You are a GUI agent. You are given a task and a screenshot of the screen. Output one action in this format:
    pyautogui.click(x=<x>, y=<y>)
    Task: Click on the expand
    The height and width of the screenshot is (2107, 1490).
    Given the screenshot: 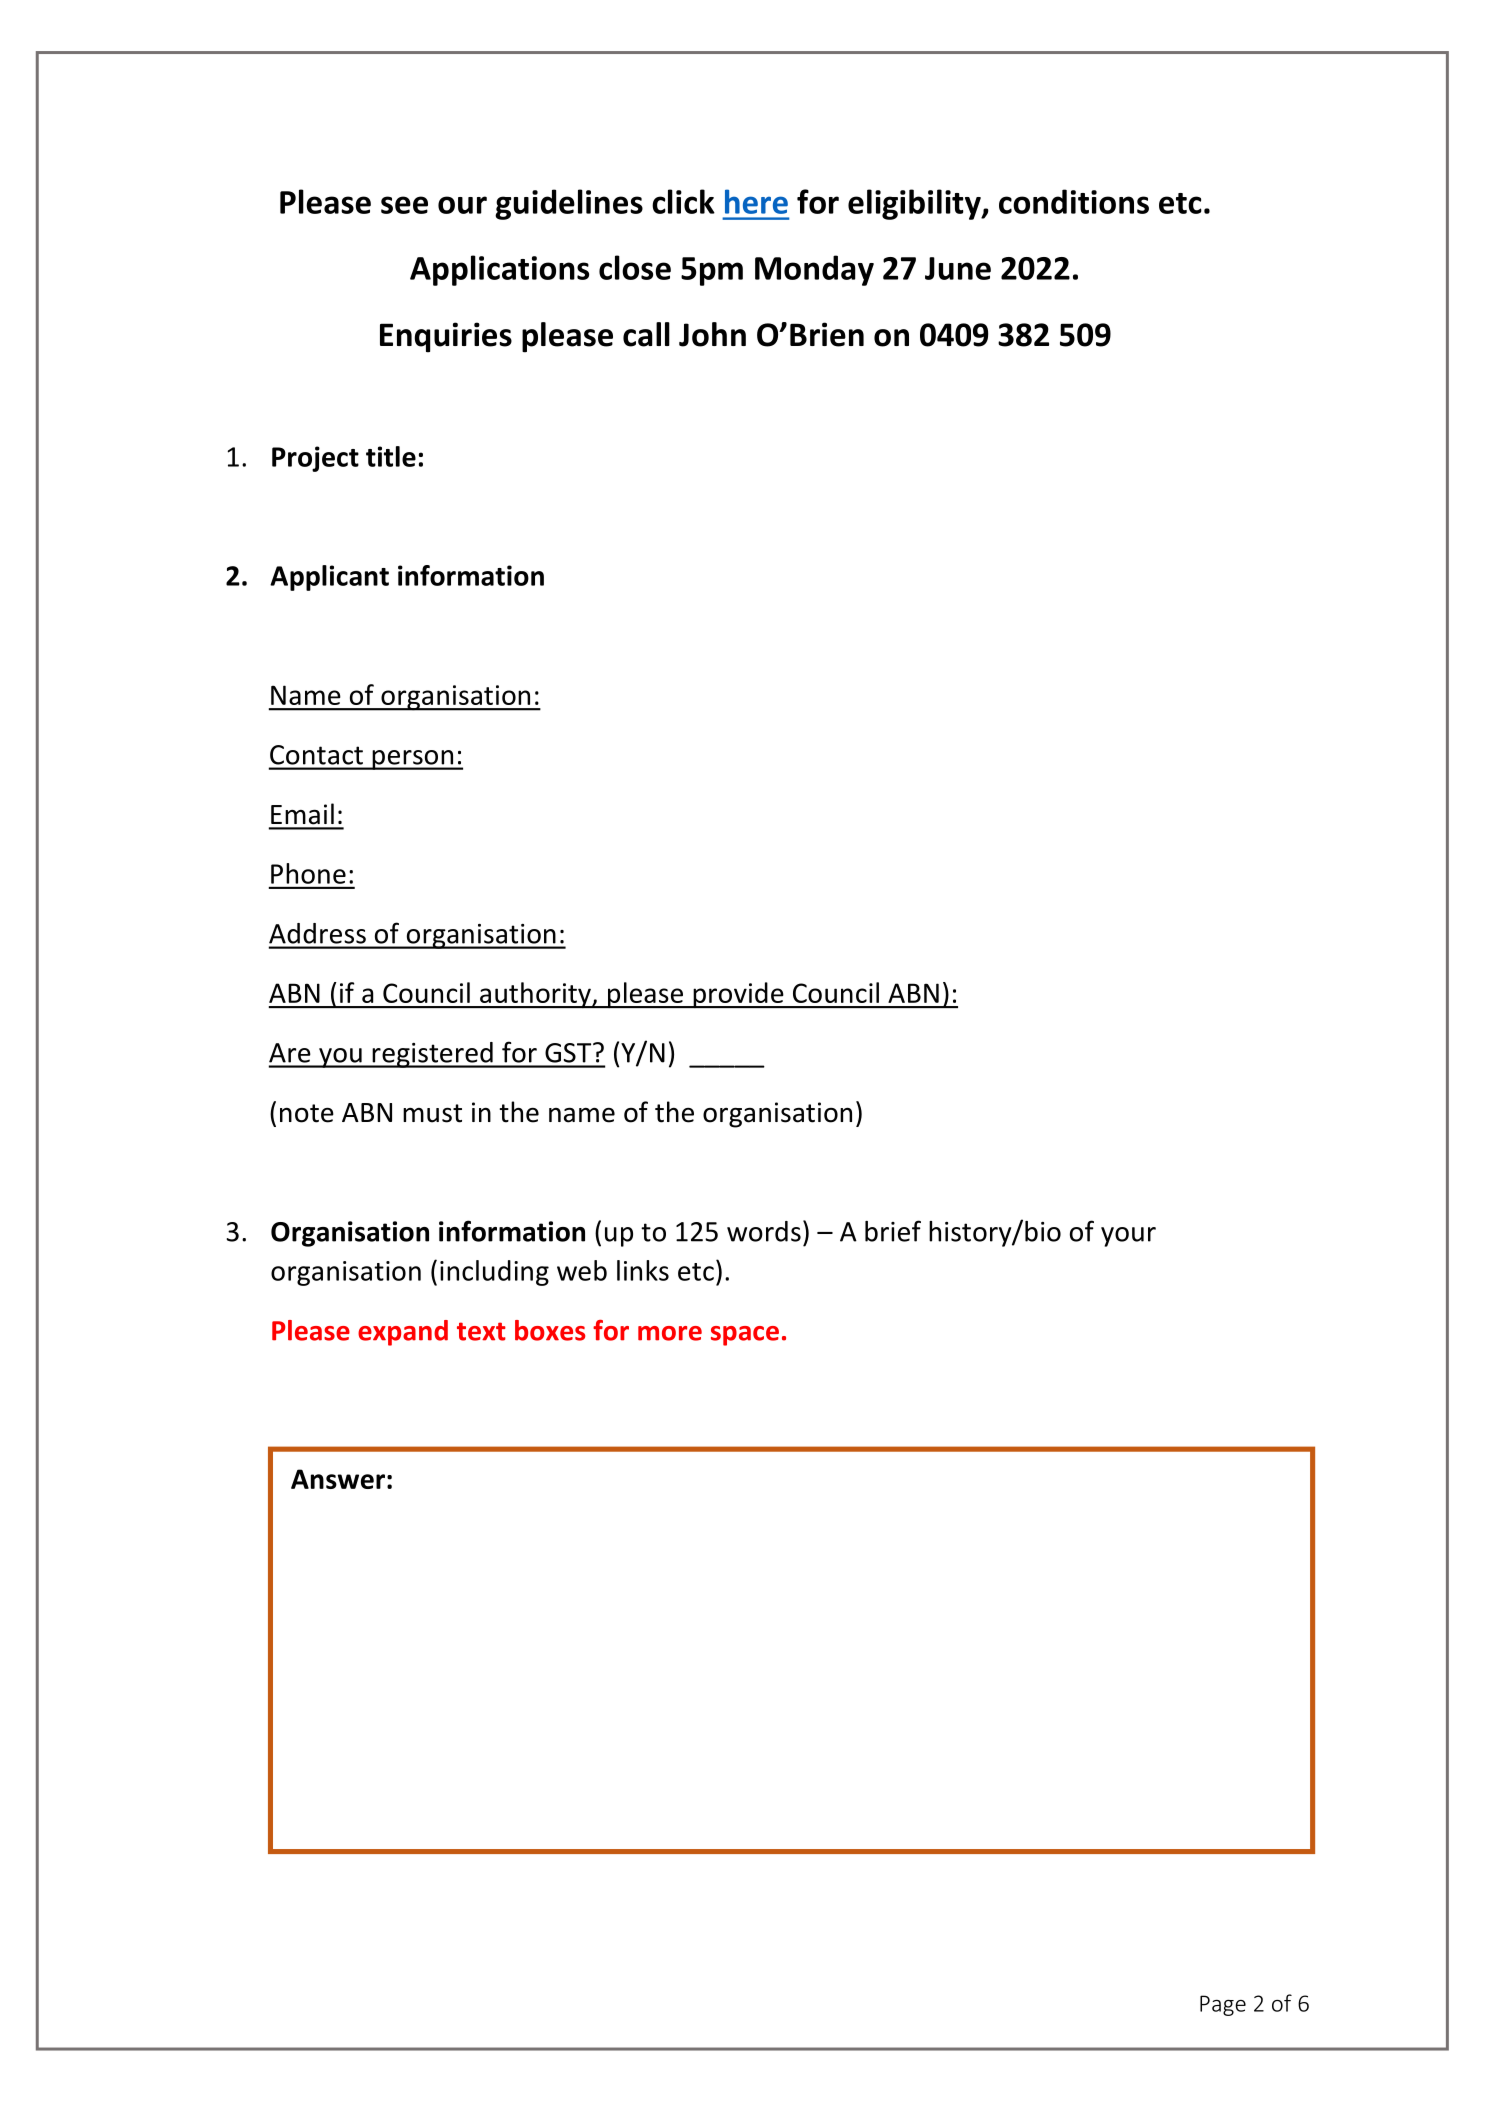 What is the action you would take?
    pyautogui.click(x=403, y=1333)
